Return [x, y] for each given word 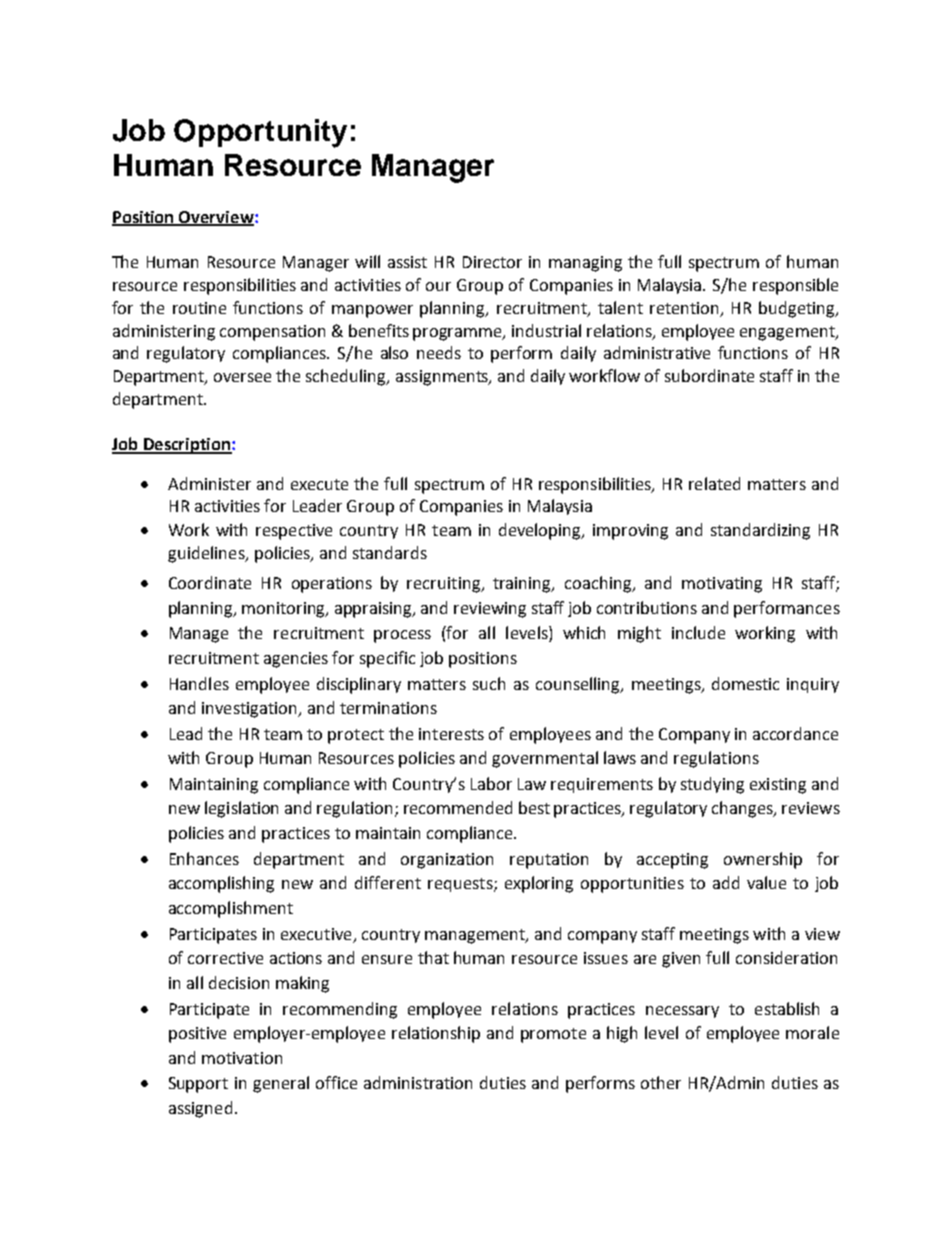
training [523, 585]
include [698, 632]
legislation [241, 809]
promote [553, 1035]
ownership [763, 860]
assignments [443, 378]
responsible [795, 286]
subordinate [709, 375]
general [281, 1084]
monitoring [285, 610]
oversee [242, 377]
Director [492, 262]
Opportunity [260, 133]
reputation [549, 861]
